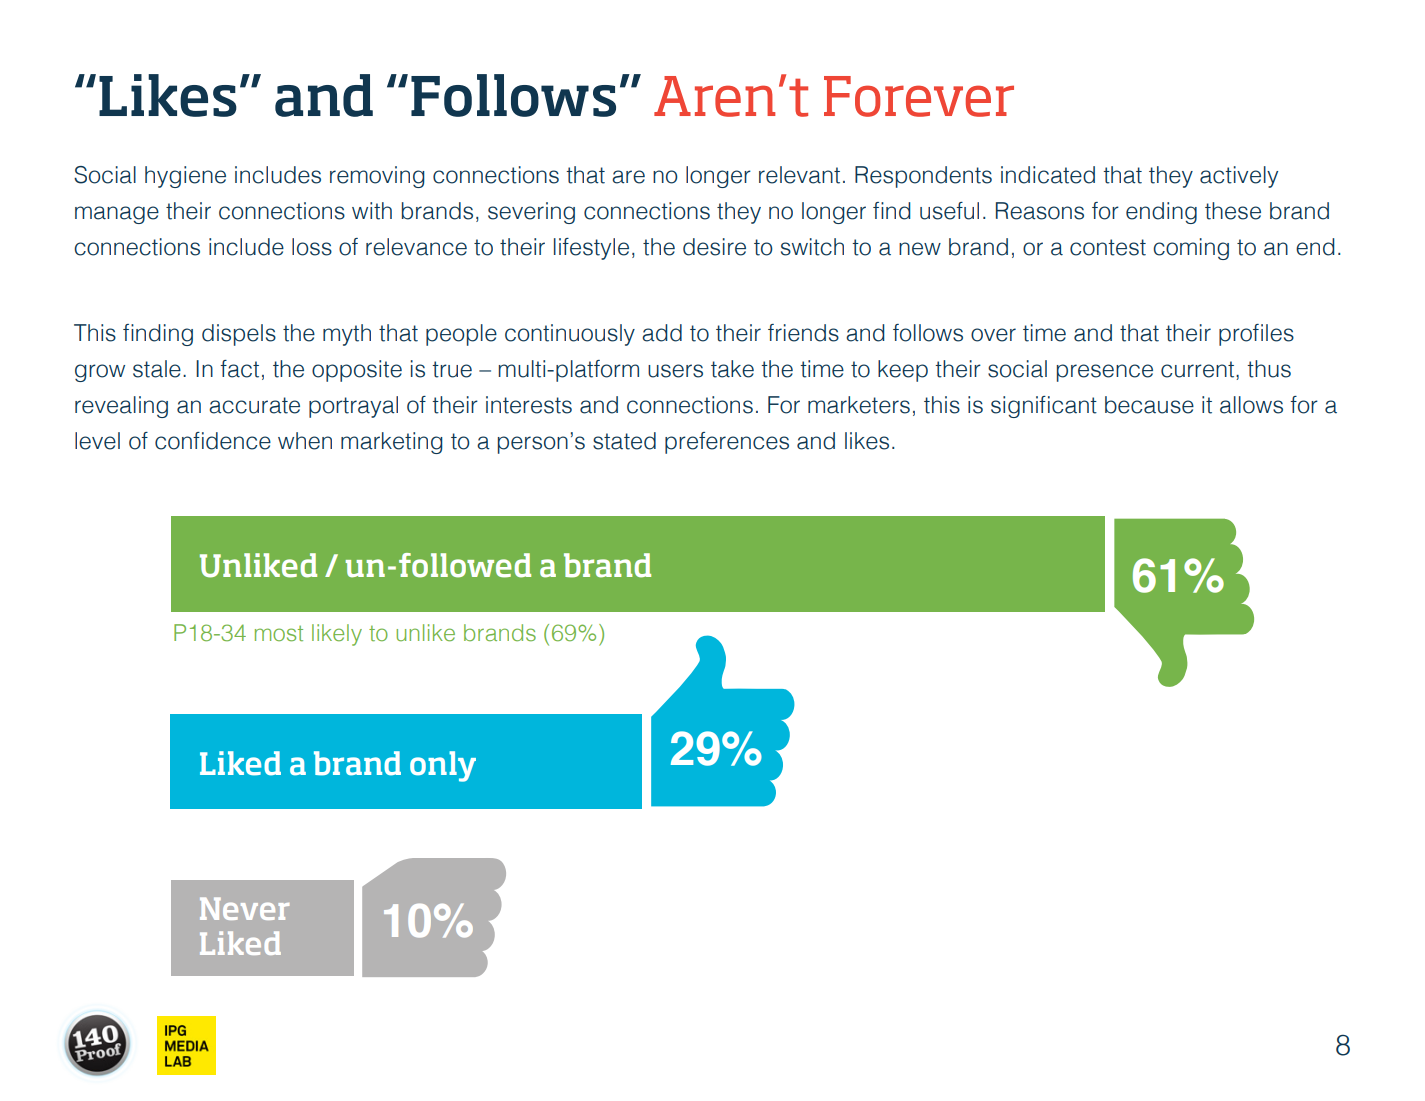 Image resolution: width=1425 pixels, height=1101 pixels. I want to click on most, so click(279, 634).
